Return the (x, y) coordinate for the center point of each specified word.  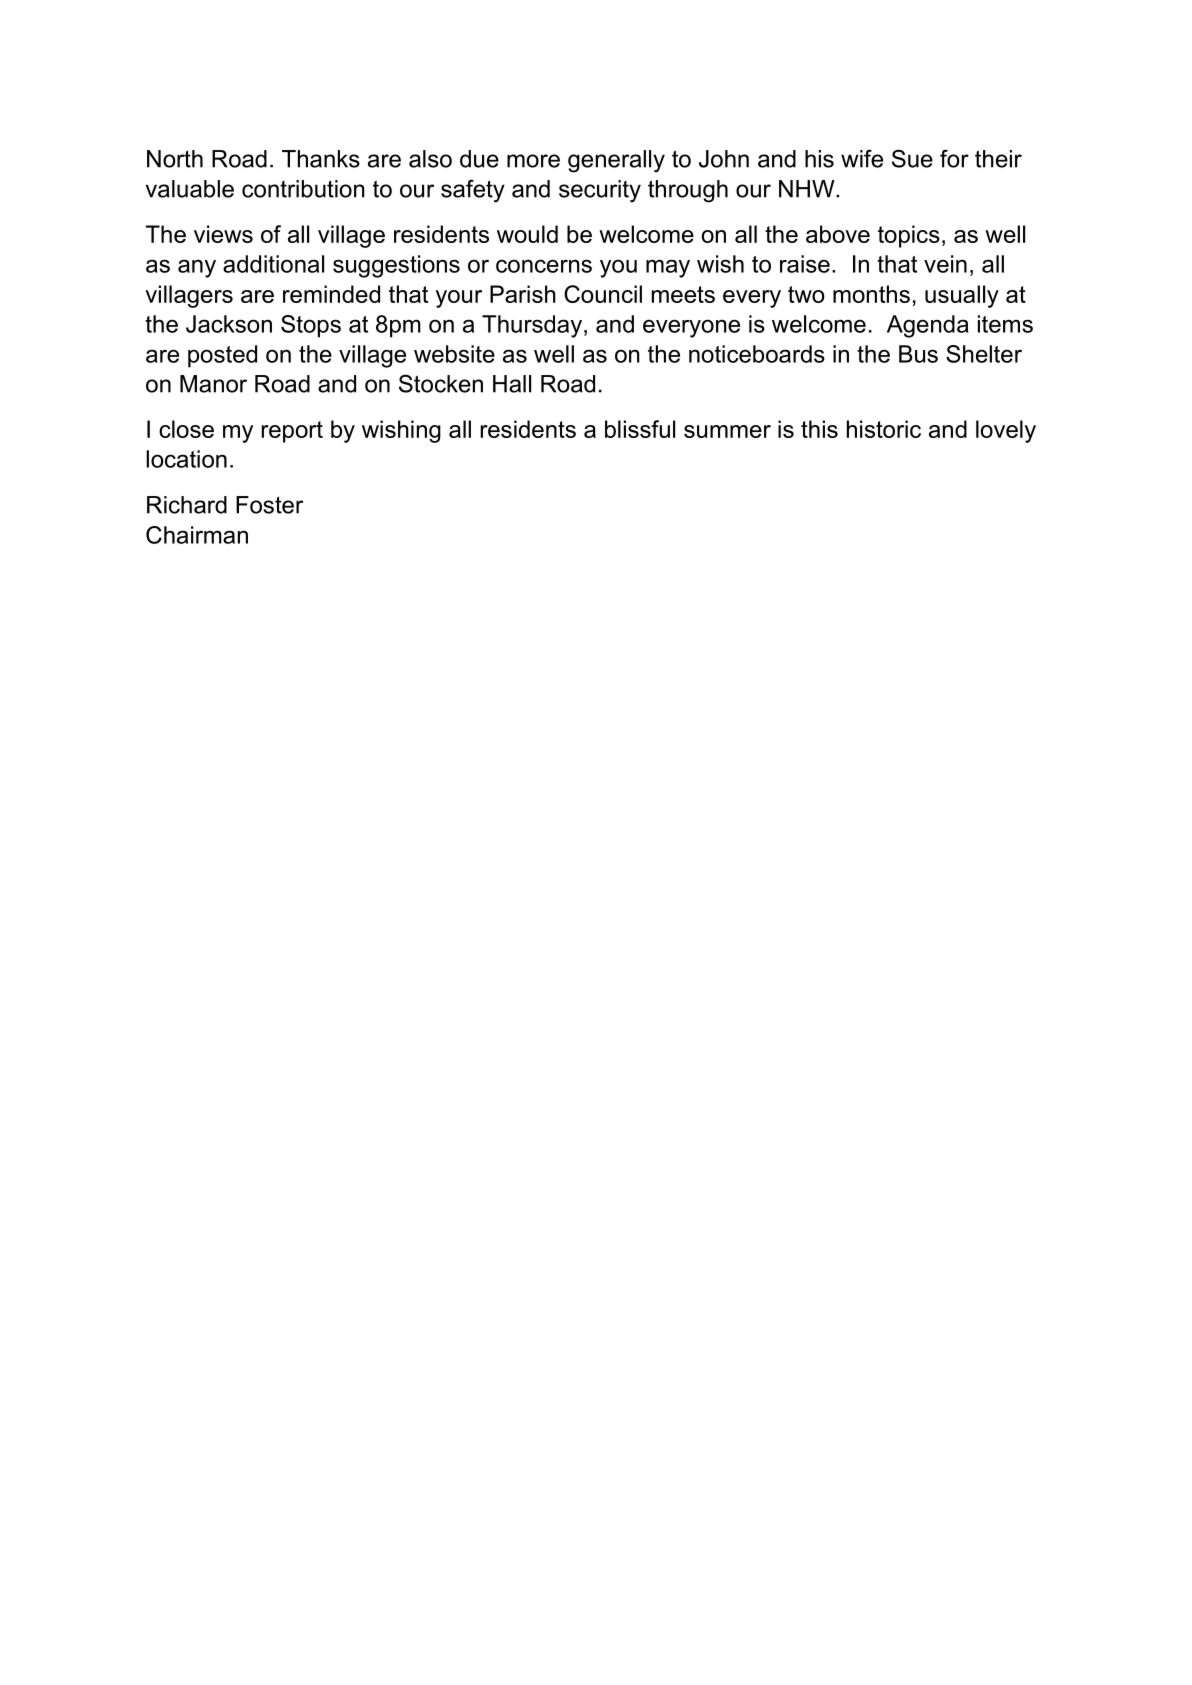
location (186, 459)
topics (909, 236)
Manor (213, 384)
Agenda (928, 326)
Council (603, 294)
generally (616, 161)
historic (884, 429)
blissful (640, 429)
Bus (918, 354)
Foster (269, 505)
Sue (912, 158)
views (223, 234)
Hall (512, 384)
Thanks (321, 159)
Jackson (229, 324)
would (527, 234)
